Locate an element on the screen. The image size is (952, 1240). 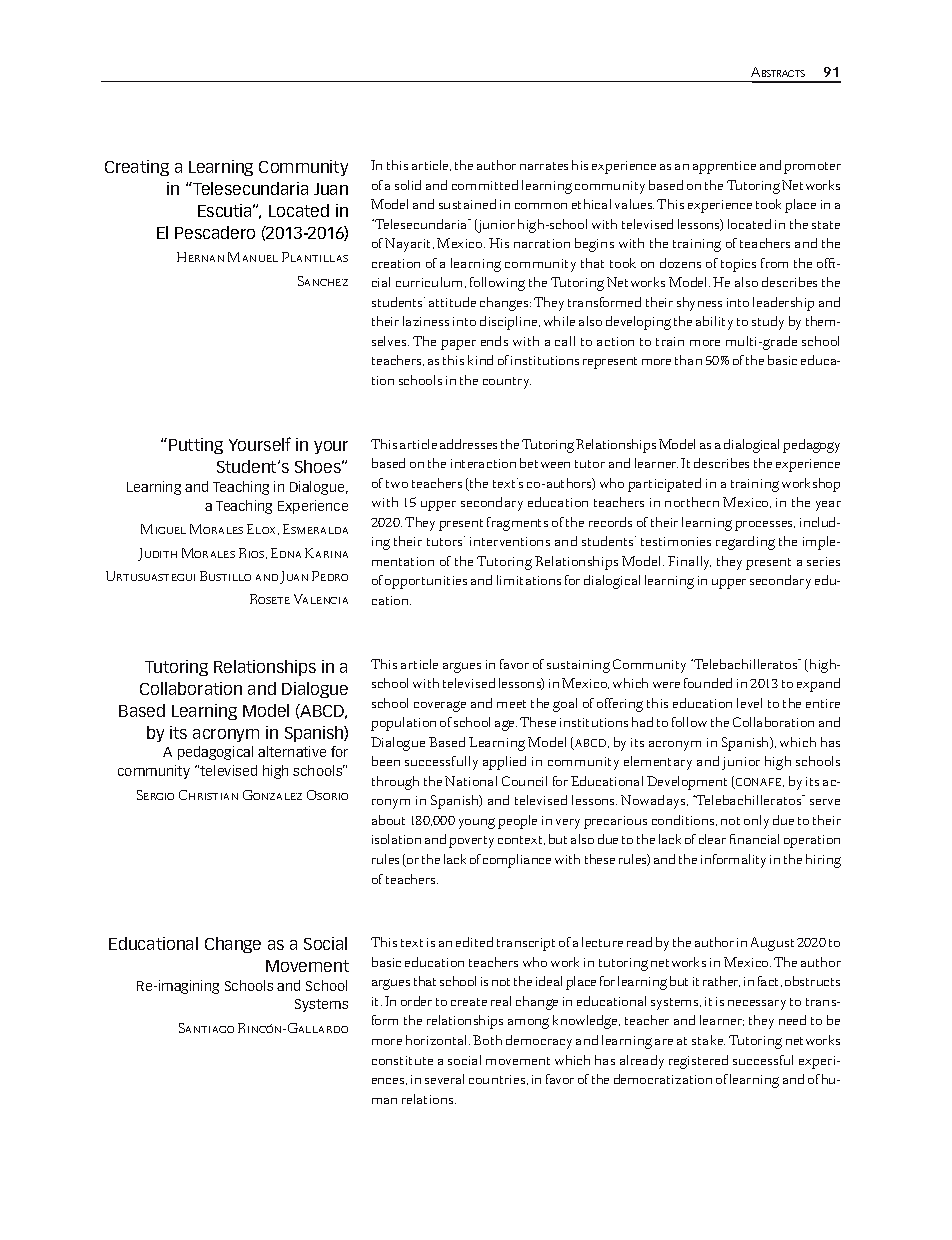
constitute is located at coordinates (402, 1060).
